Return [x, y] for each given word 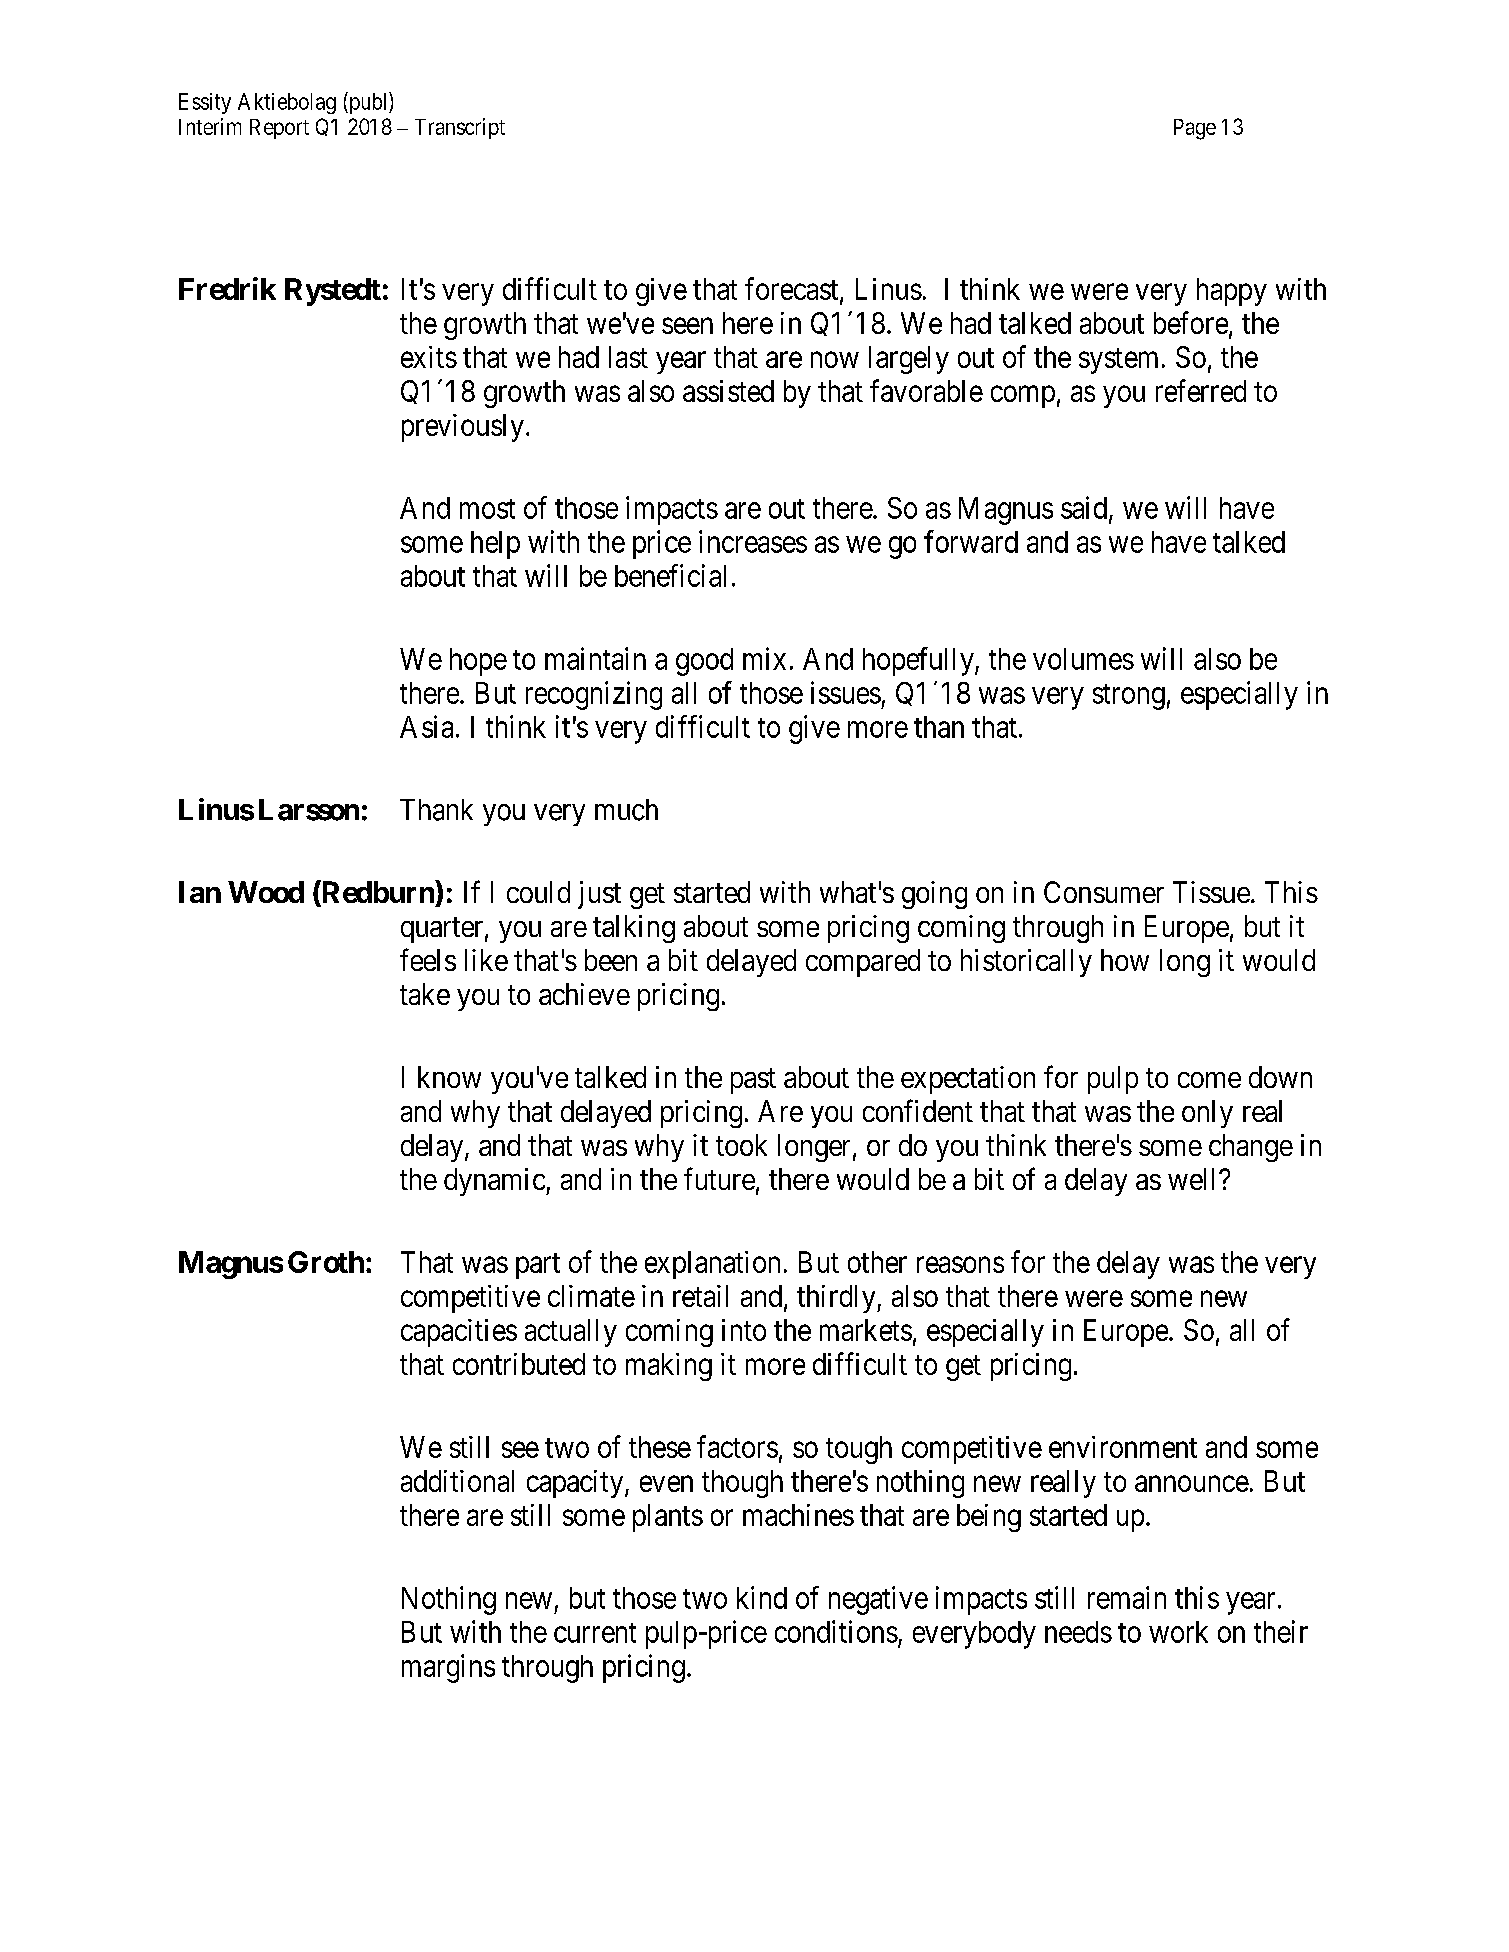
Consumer [1104, 892]
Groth [326, 1262]
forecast [793, 289]
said [1085, 508]
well [1194, 1179]
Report [279, 129]
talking [634, 929]
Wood [266, 892]
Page [1195, 129]
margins [448, 1668]
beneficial [670, 575]
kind [762, 1597]
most [487, 509]
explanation [712, 1265]
